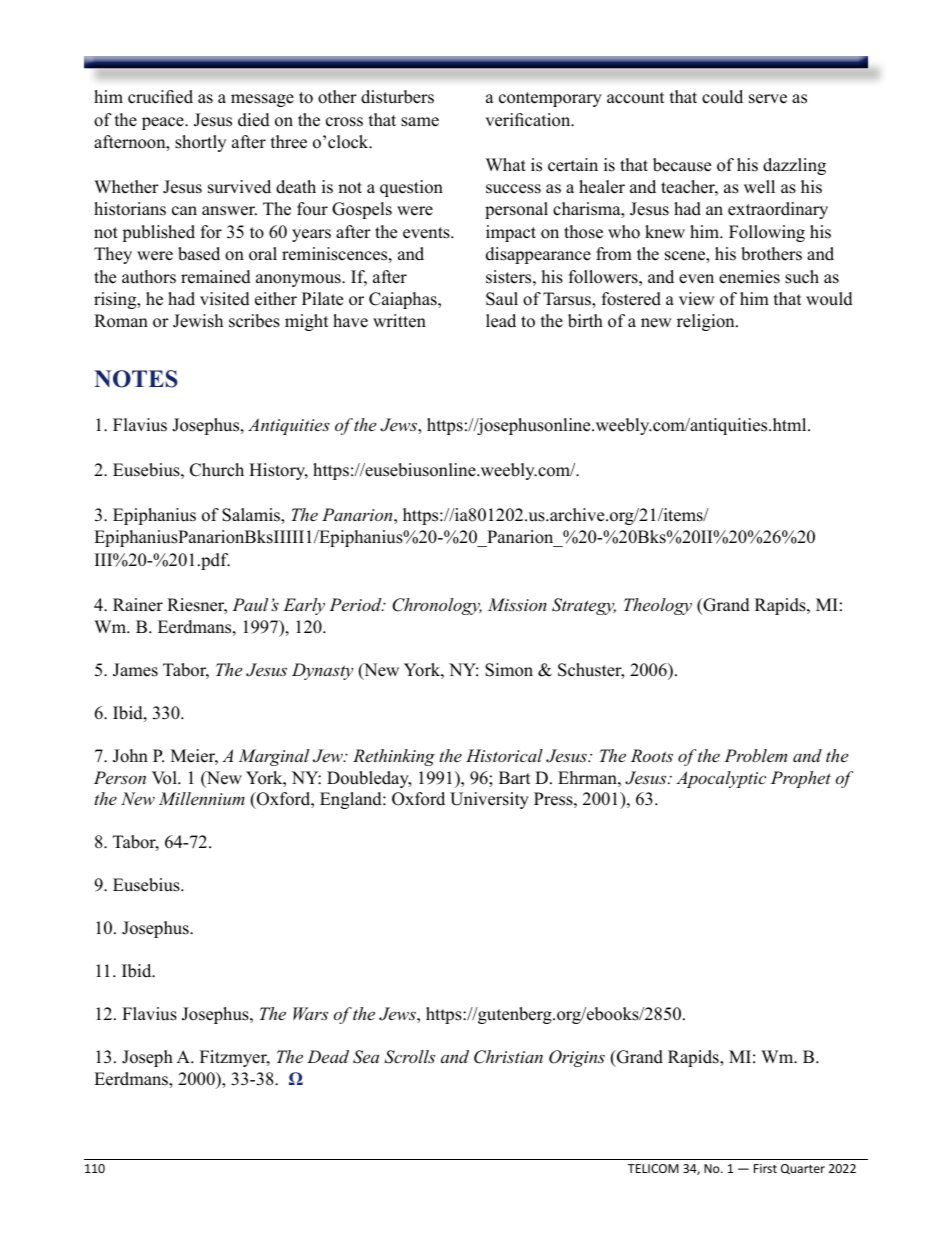 Image resolution: width=952 pixels, height=1233 pixels. What do you see at coordinates (768, 99) in the screenshot?
I see `serve` at bounding box center [768, 99].
